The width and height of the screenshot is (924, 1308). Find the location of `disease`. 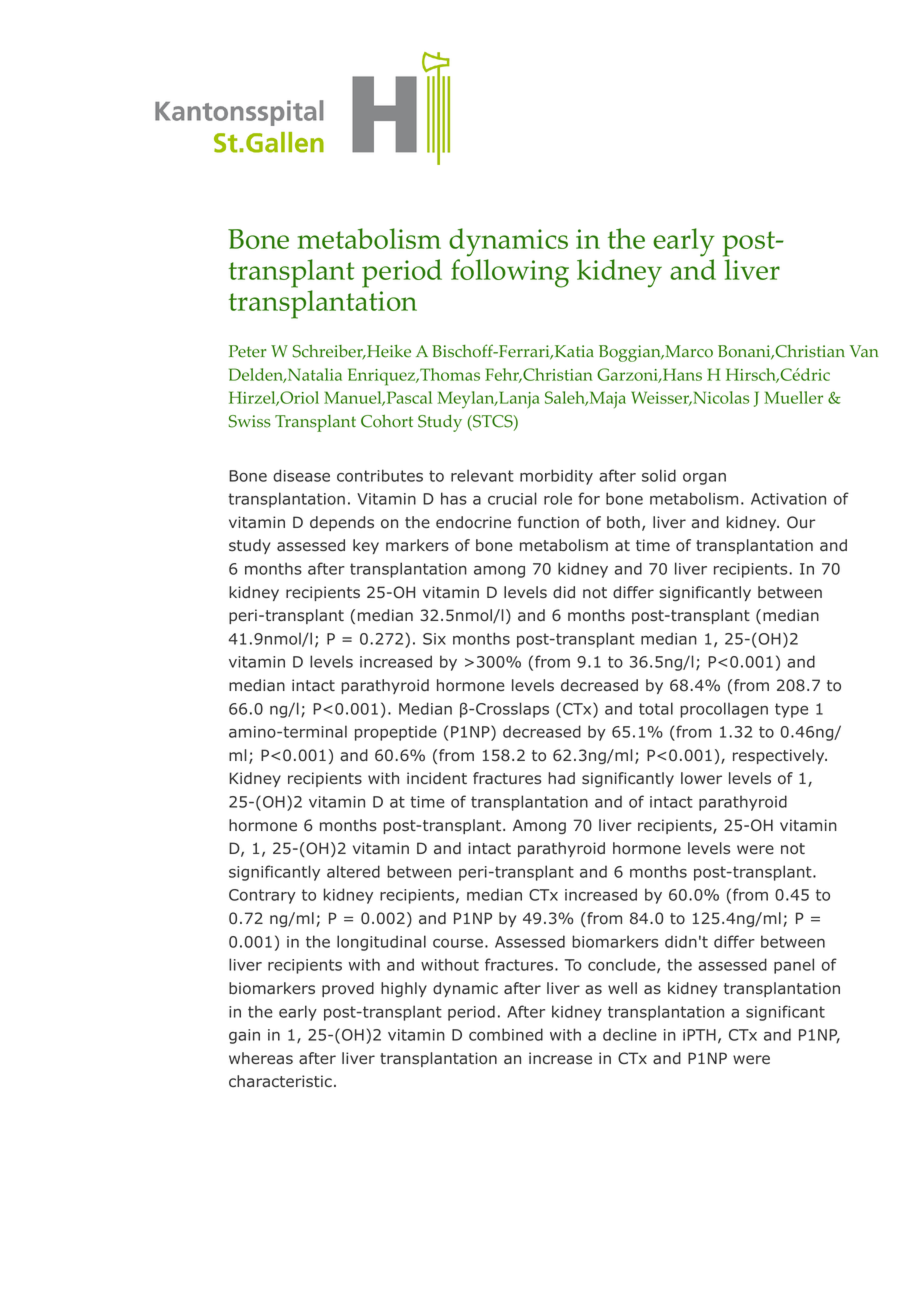

disease is located at coordinates (301, 475).
